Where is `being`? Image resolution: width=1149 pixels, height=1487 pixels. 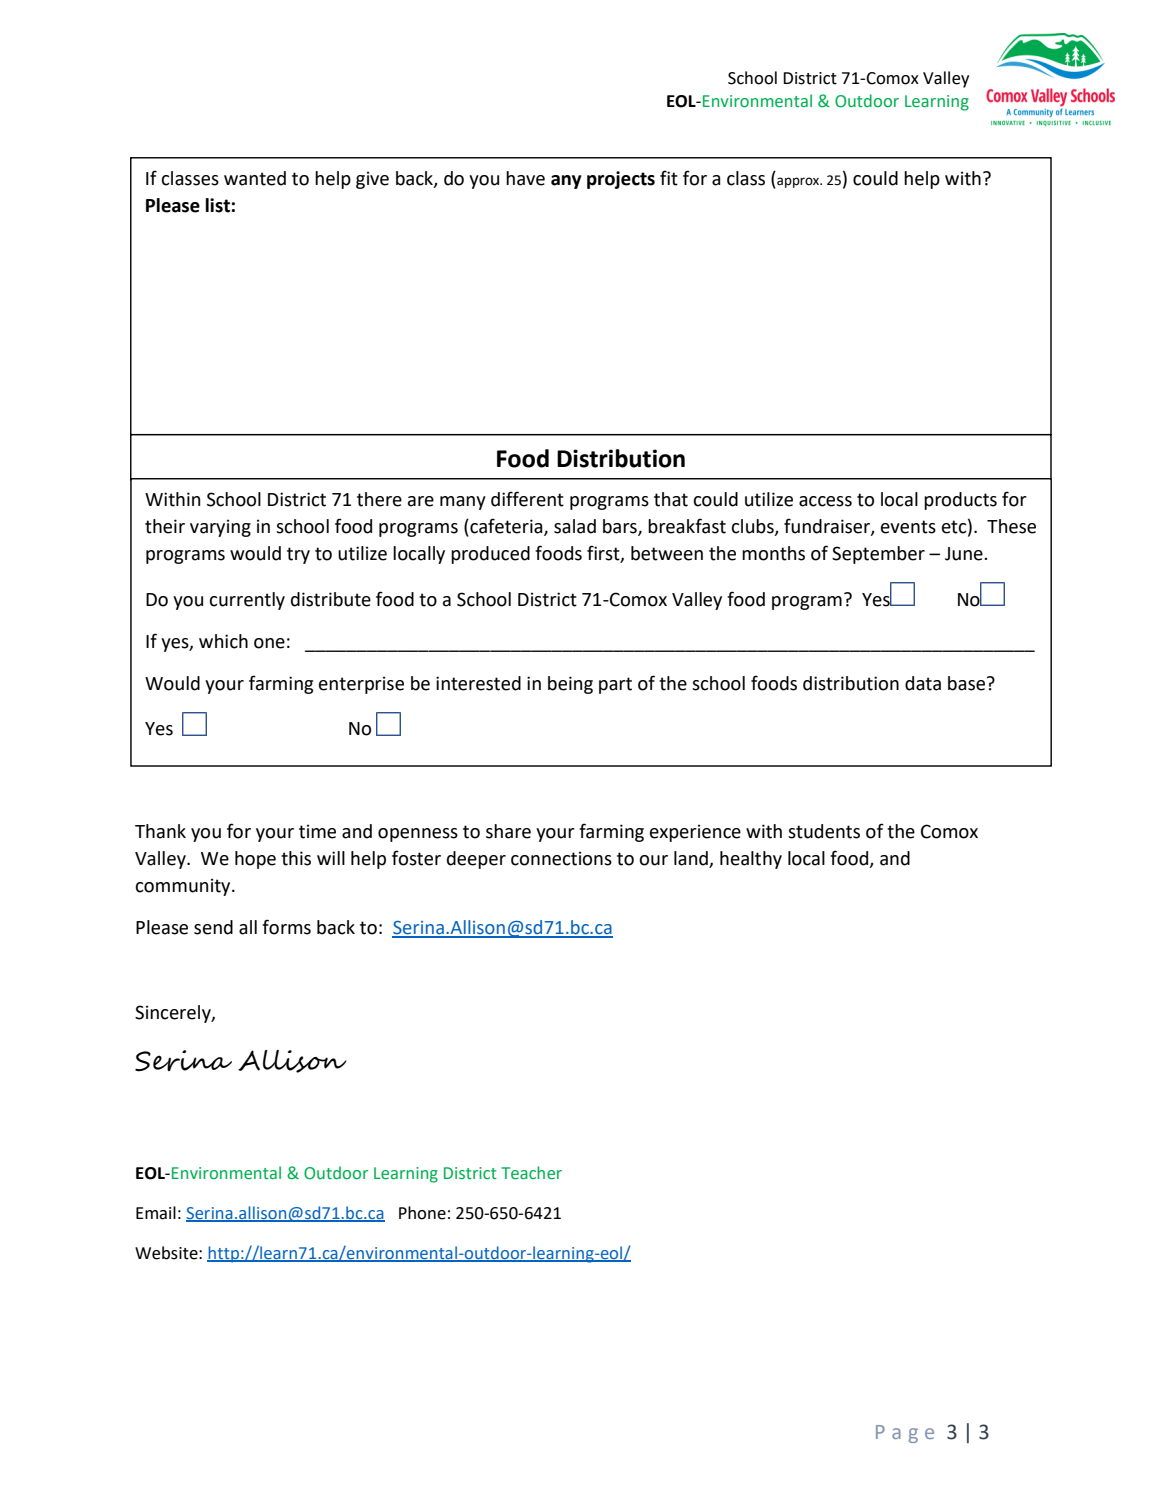
being is located at coordinates (570, 685).
